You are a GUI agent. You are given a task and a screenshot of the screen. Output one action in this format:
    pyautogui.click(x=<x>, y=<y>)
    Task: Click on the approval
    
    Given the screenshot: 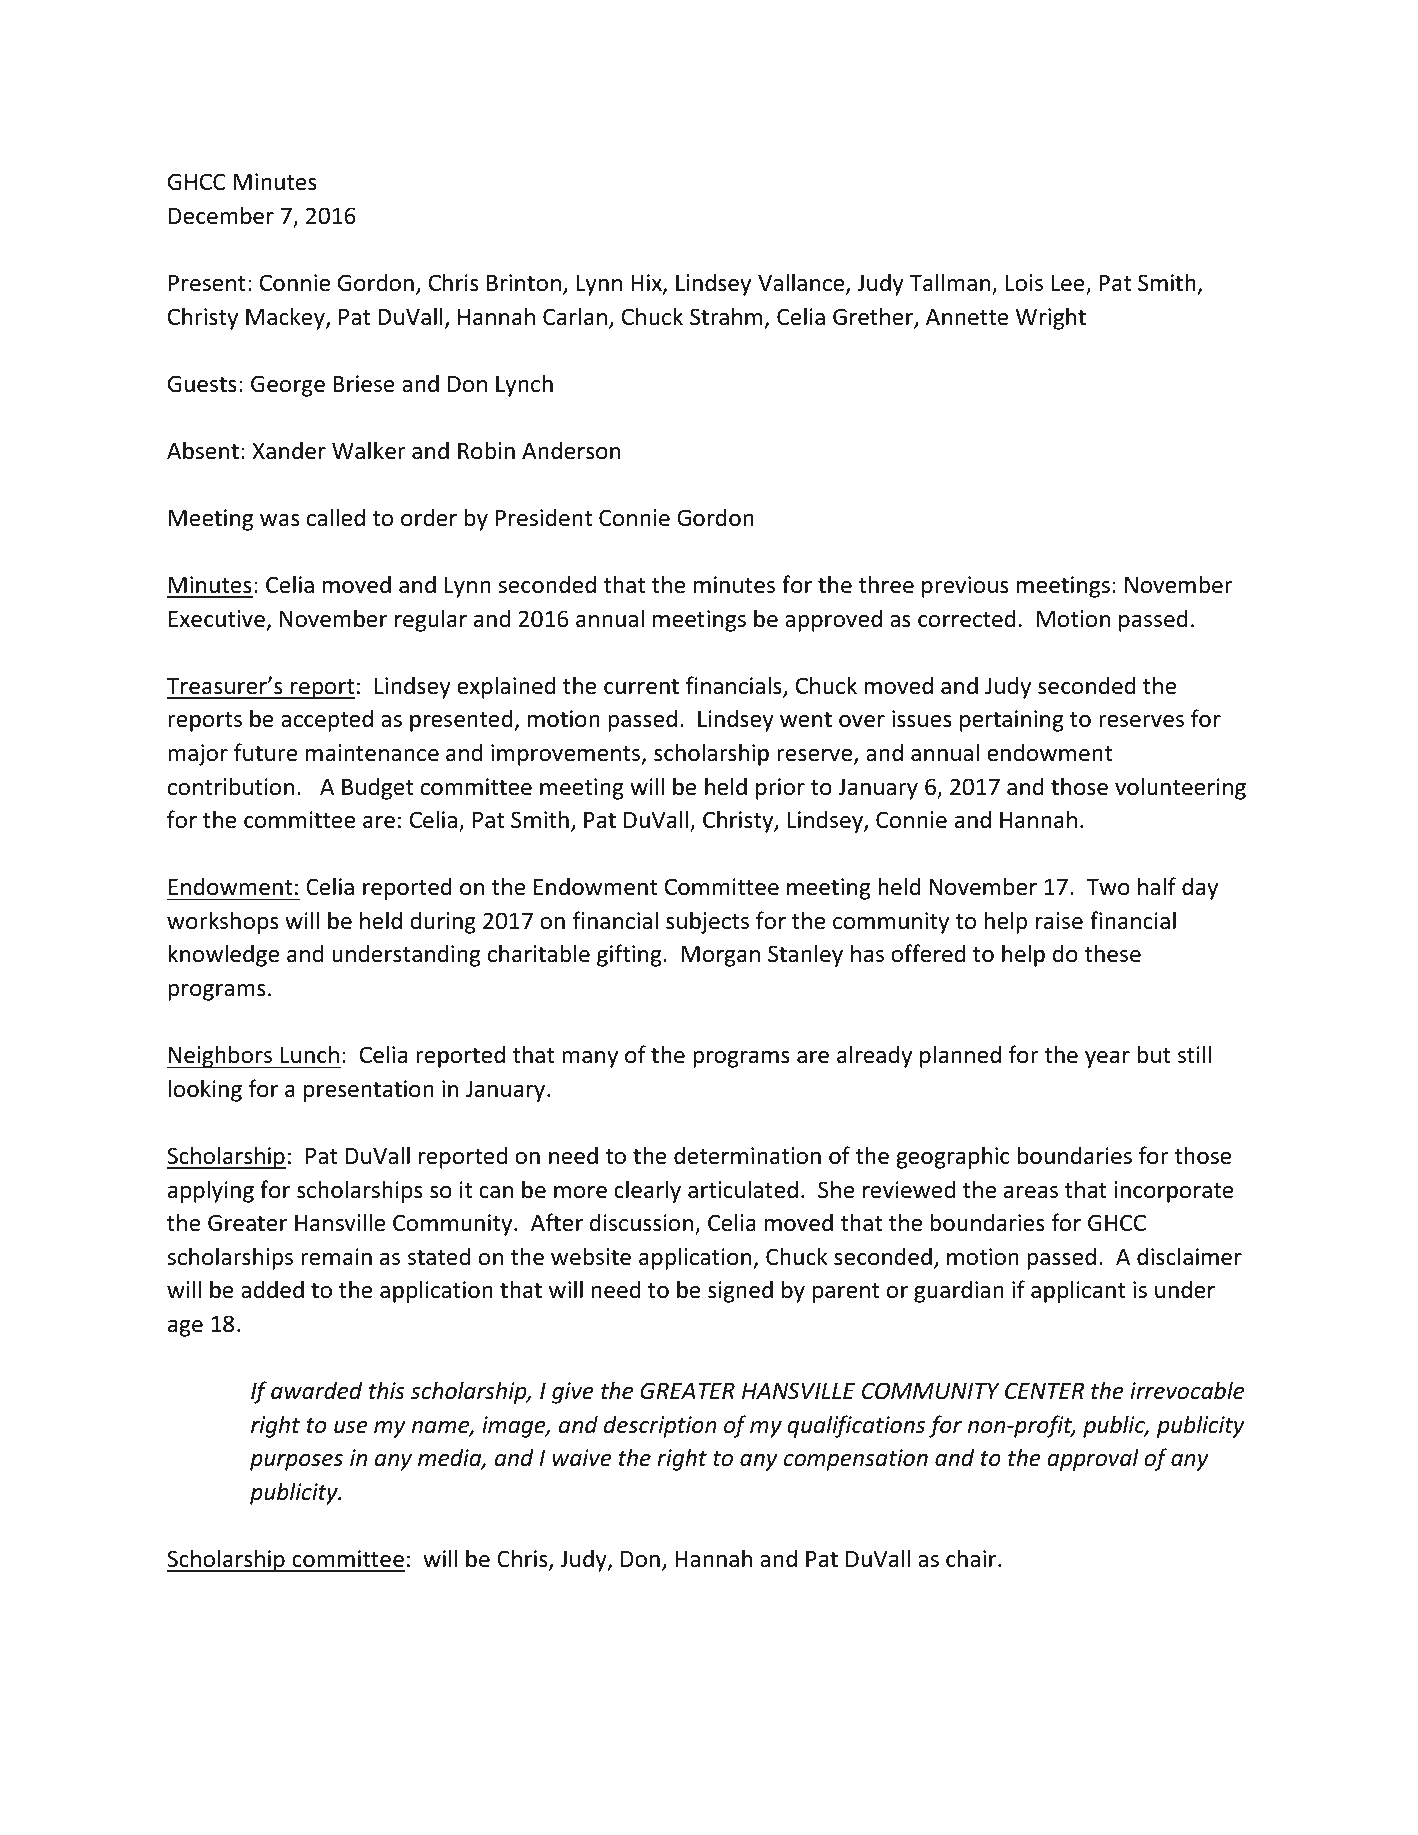 What is the action you would take?
    pyautogui.click(x=1093, y=1459)
